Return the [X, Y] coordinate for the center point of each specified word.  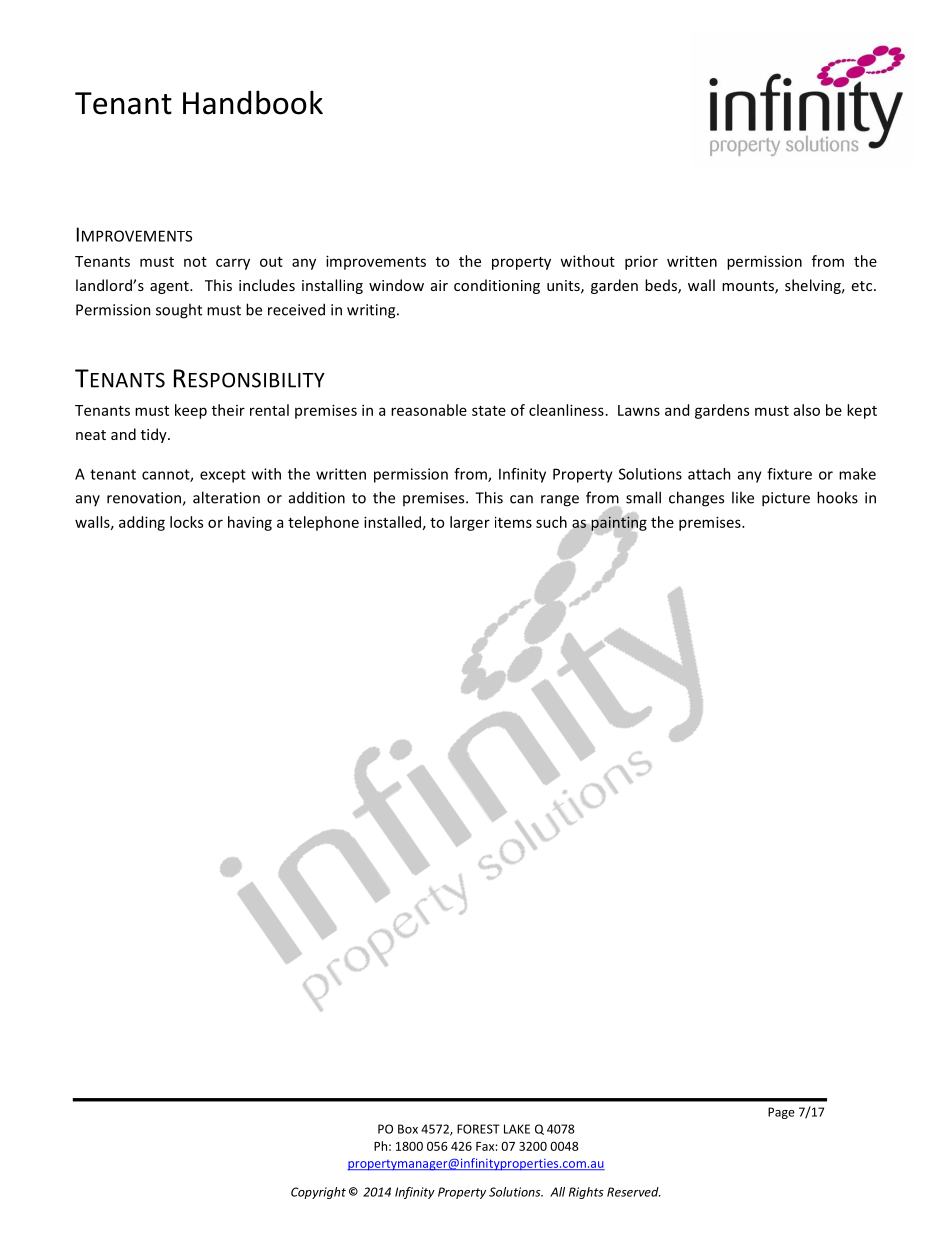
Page [781, 1113]
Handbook [253, 102]
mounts [749, 287]
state [489, 411]
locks [186, 522]
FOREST [478, 1129]
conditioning [497, 286]
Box [408, 1129]
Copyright [318, 1193]
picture [786, 499]
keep [191, 411]
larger [470, 523]
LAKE [517, 1129]
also [807, 410]
